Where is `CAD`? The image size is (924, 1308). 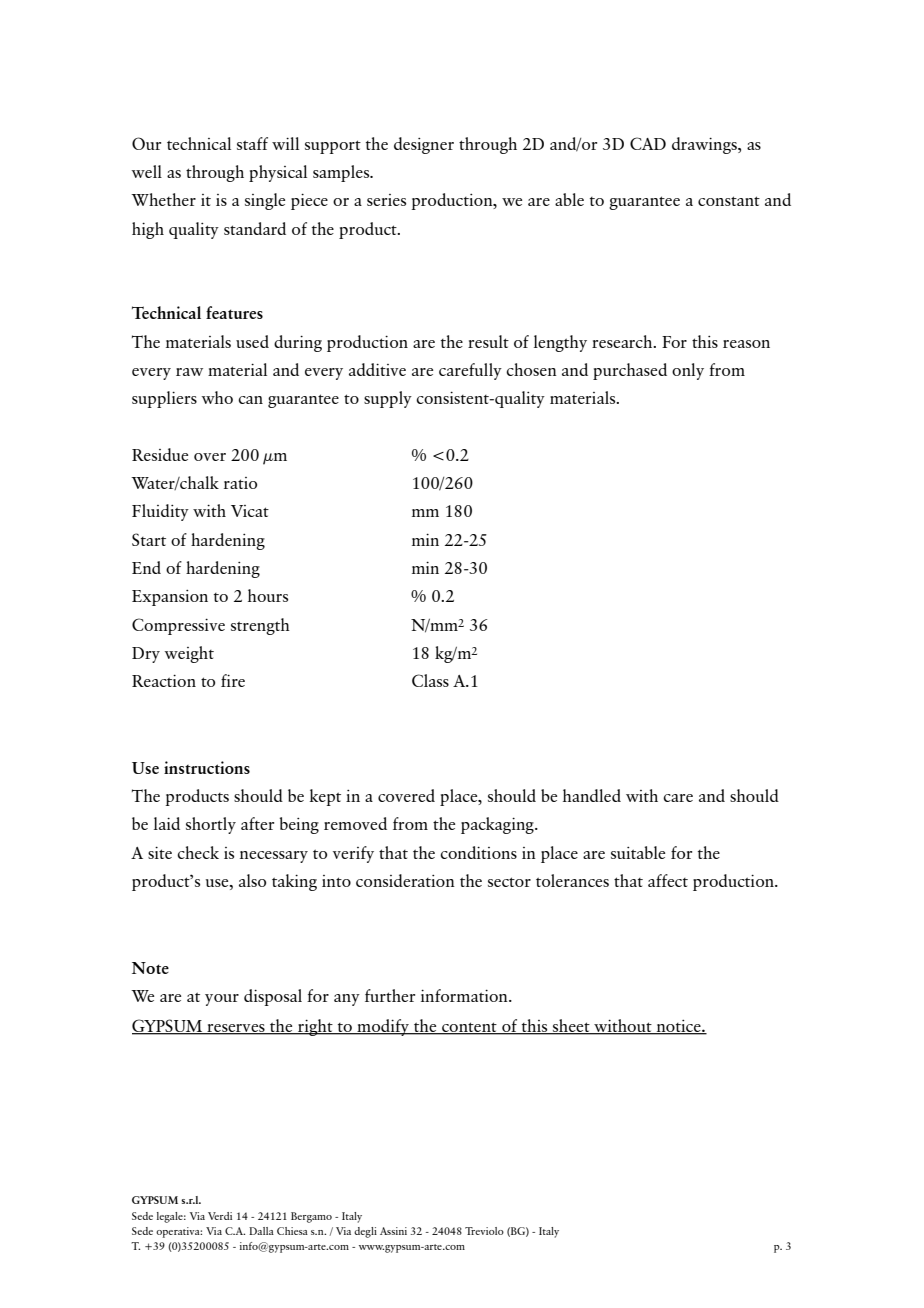
CAD is located at coordinates (648, 143).
